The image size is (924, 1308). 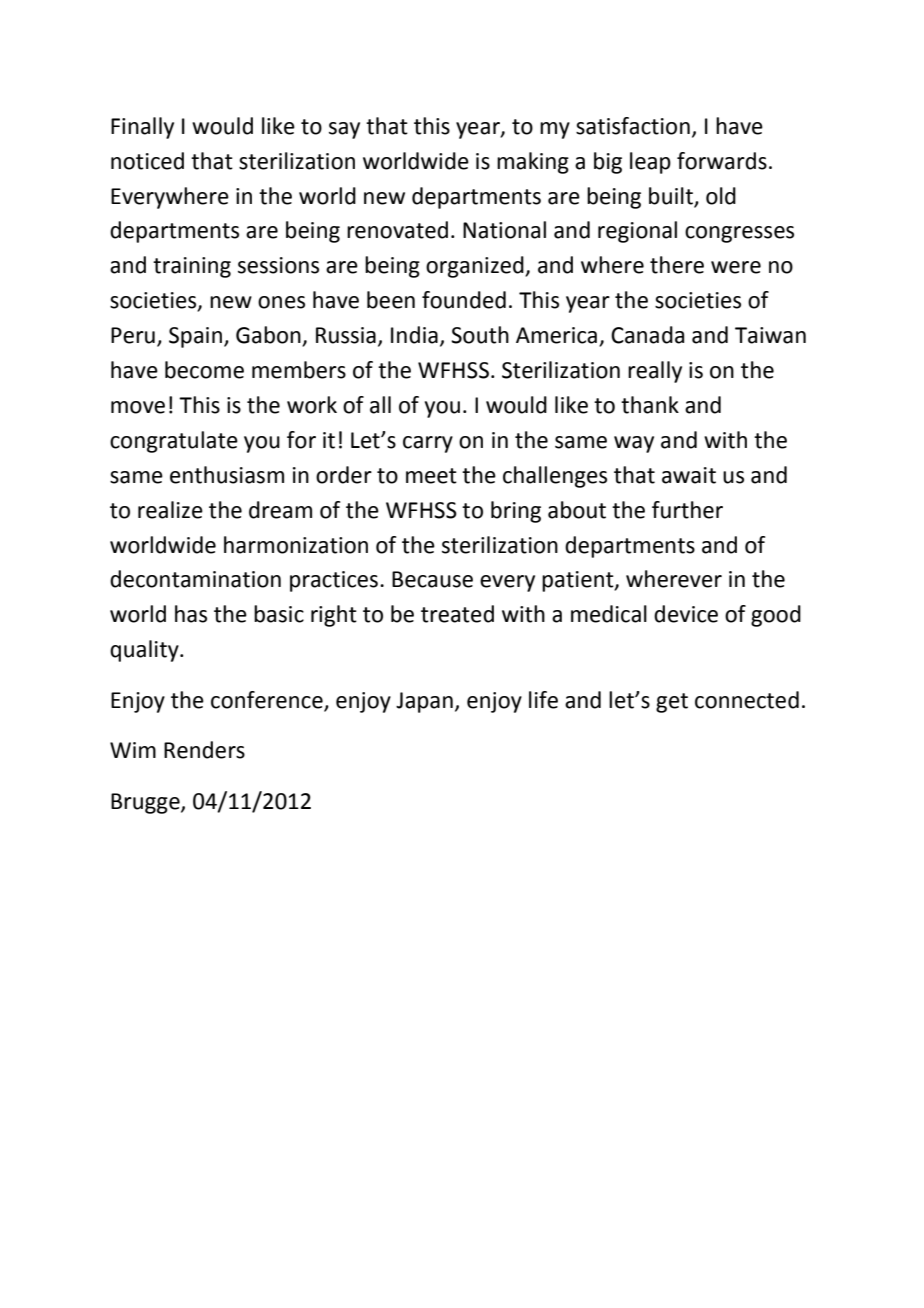 I want to click on congratulate, so click(x=174, y=442).
